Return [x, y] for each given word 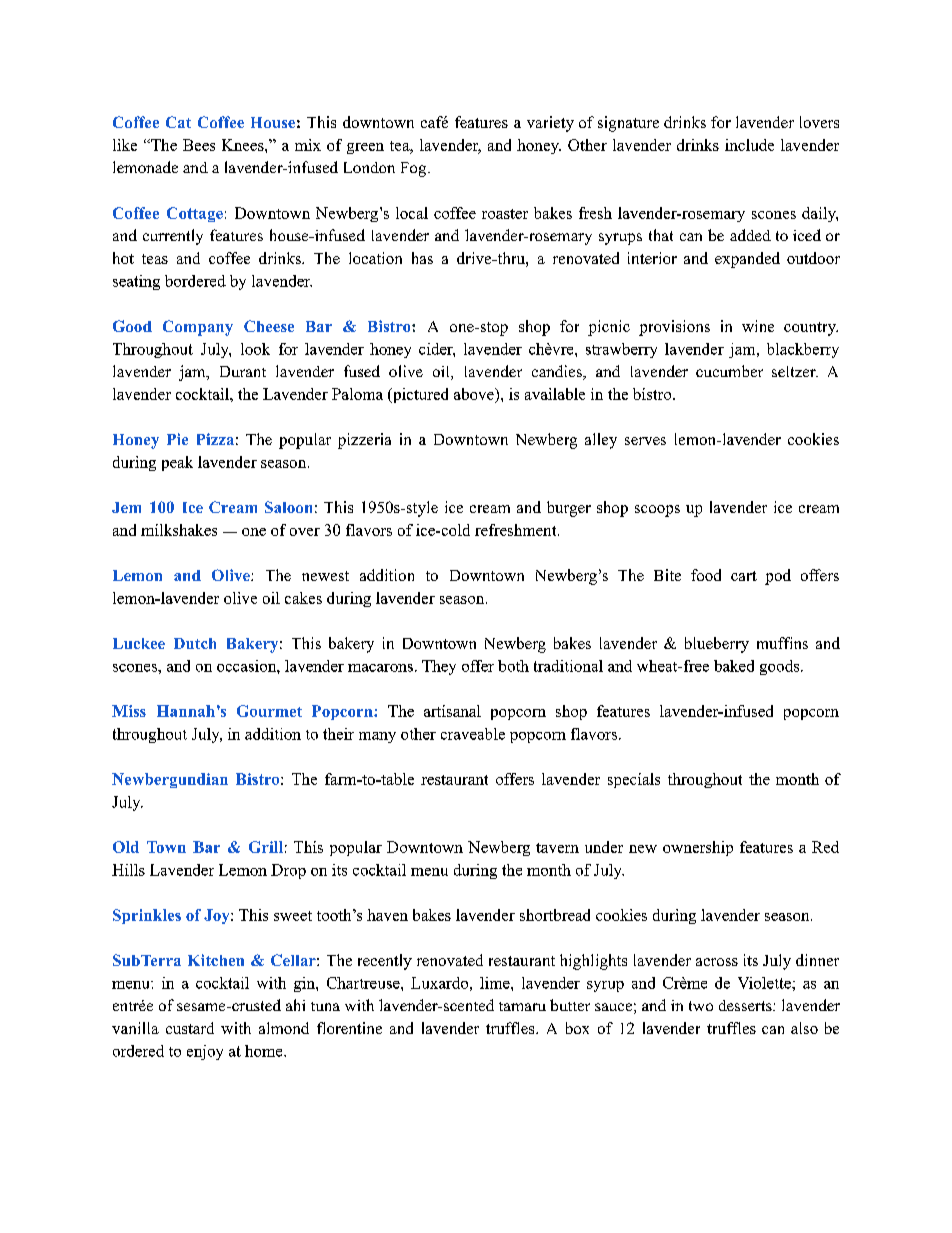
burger [569, 509]
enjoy [205, 1052]
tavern [557, 848]
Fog [415, 169]
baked [734, 666]
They [439, 667]
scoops [657, 511]
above [475, 395]
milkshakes [179, 530]
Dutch [195, 643]
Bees [199, 145]
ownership [698, 848]
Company [198, 328]
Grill [266, 847]
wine [758, 326]
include [749, 145]
